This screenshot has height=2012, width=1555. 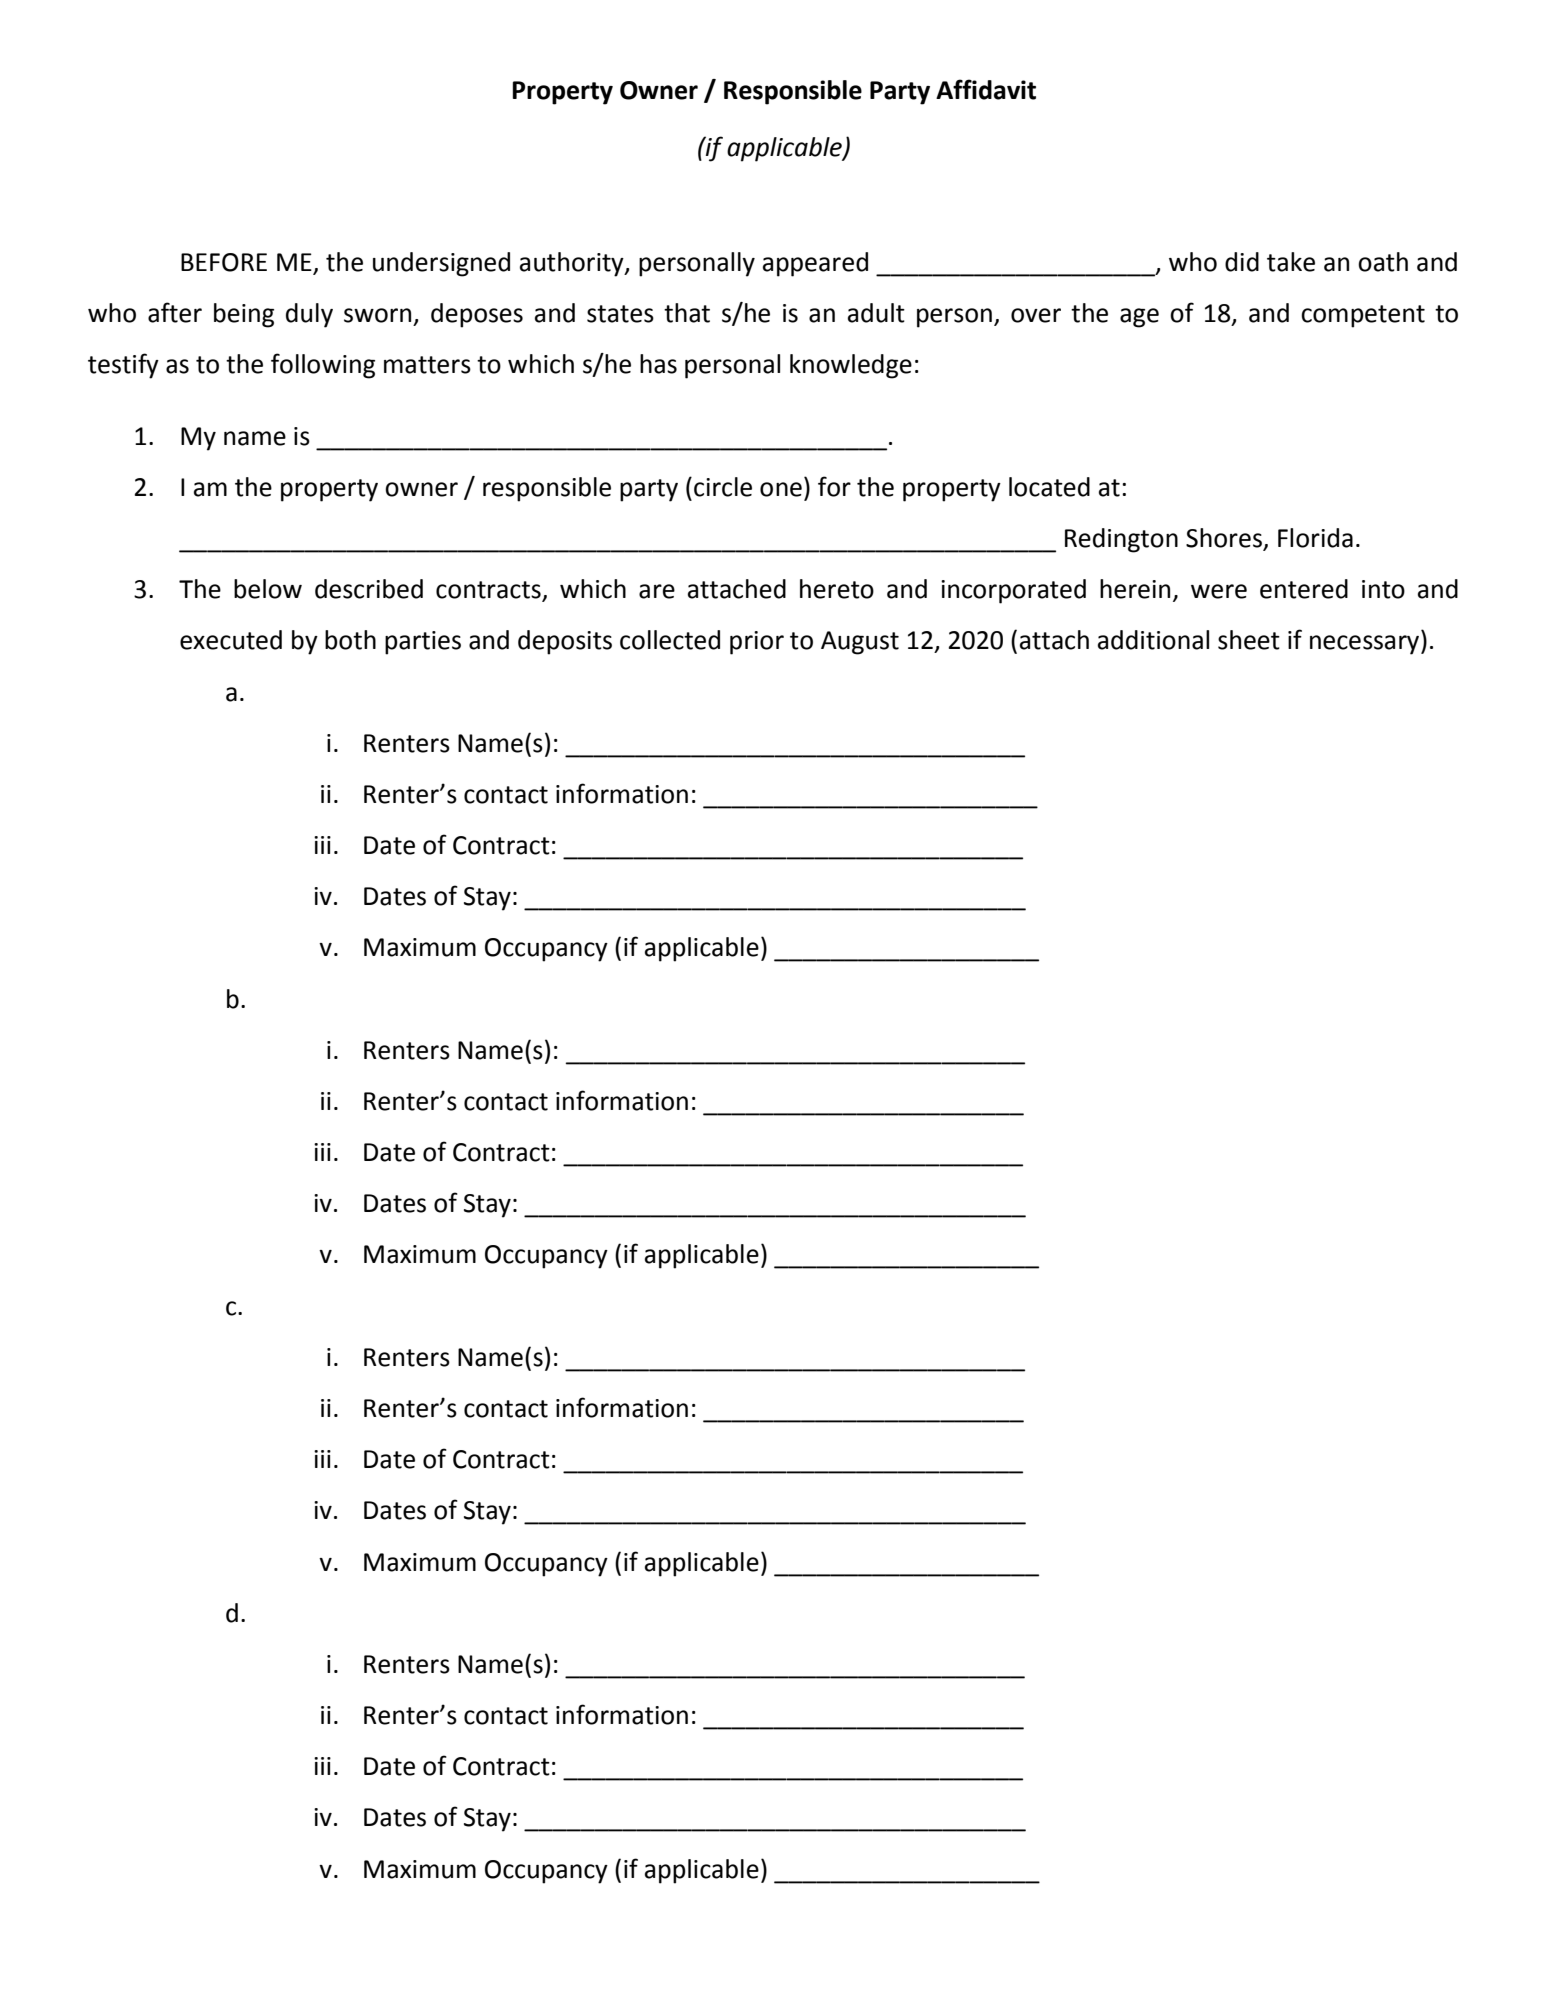 I want to click on prior, so click(x=757, y=643).
